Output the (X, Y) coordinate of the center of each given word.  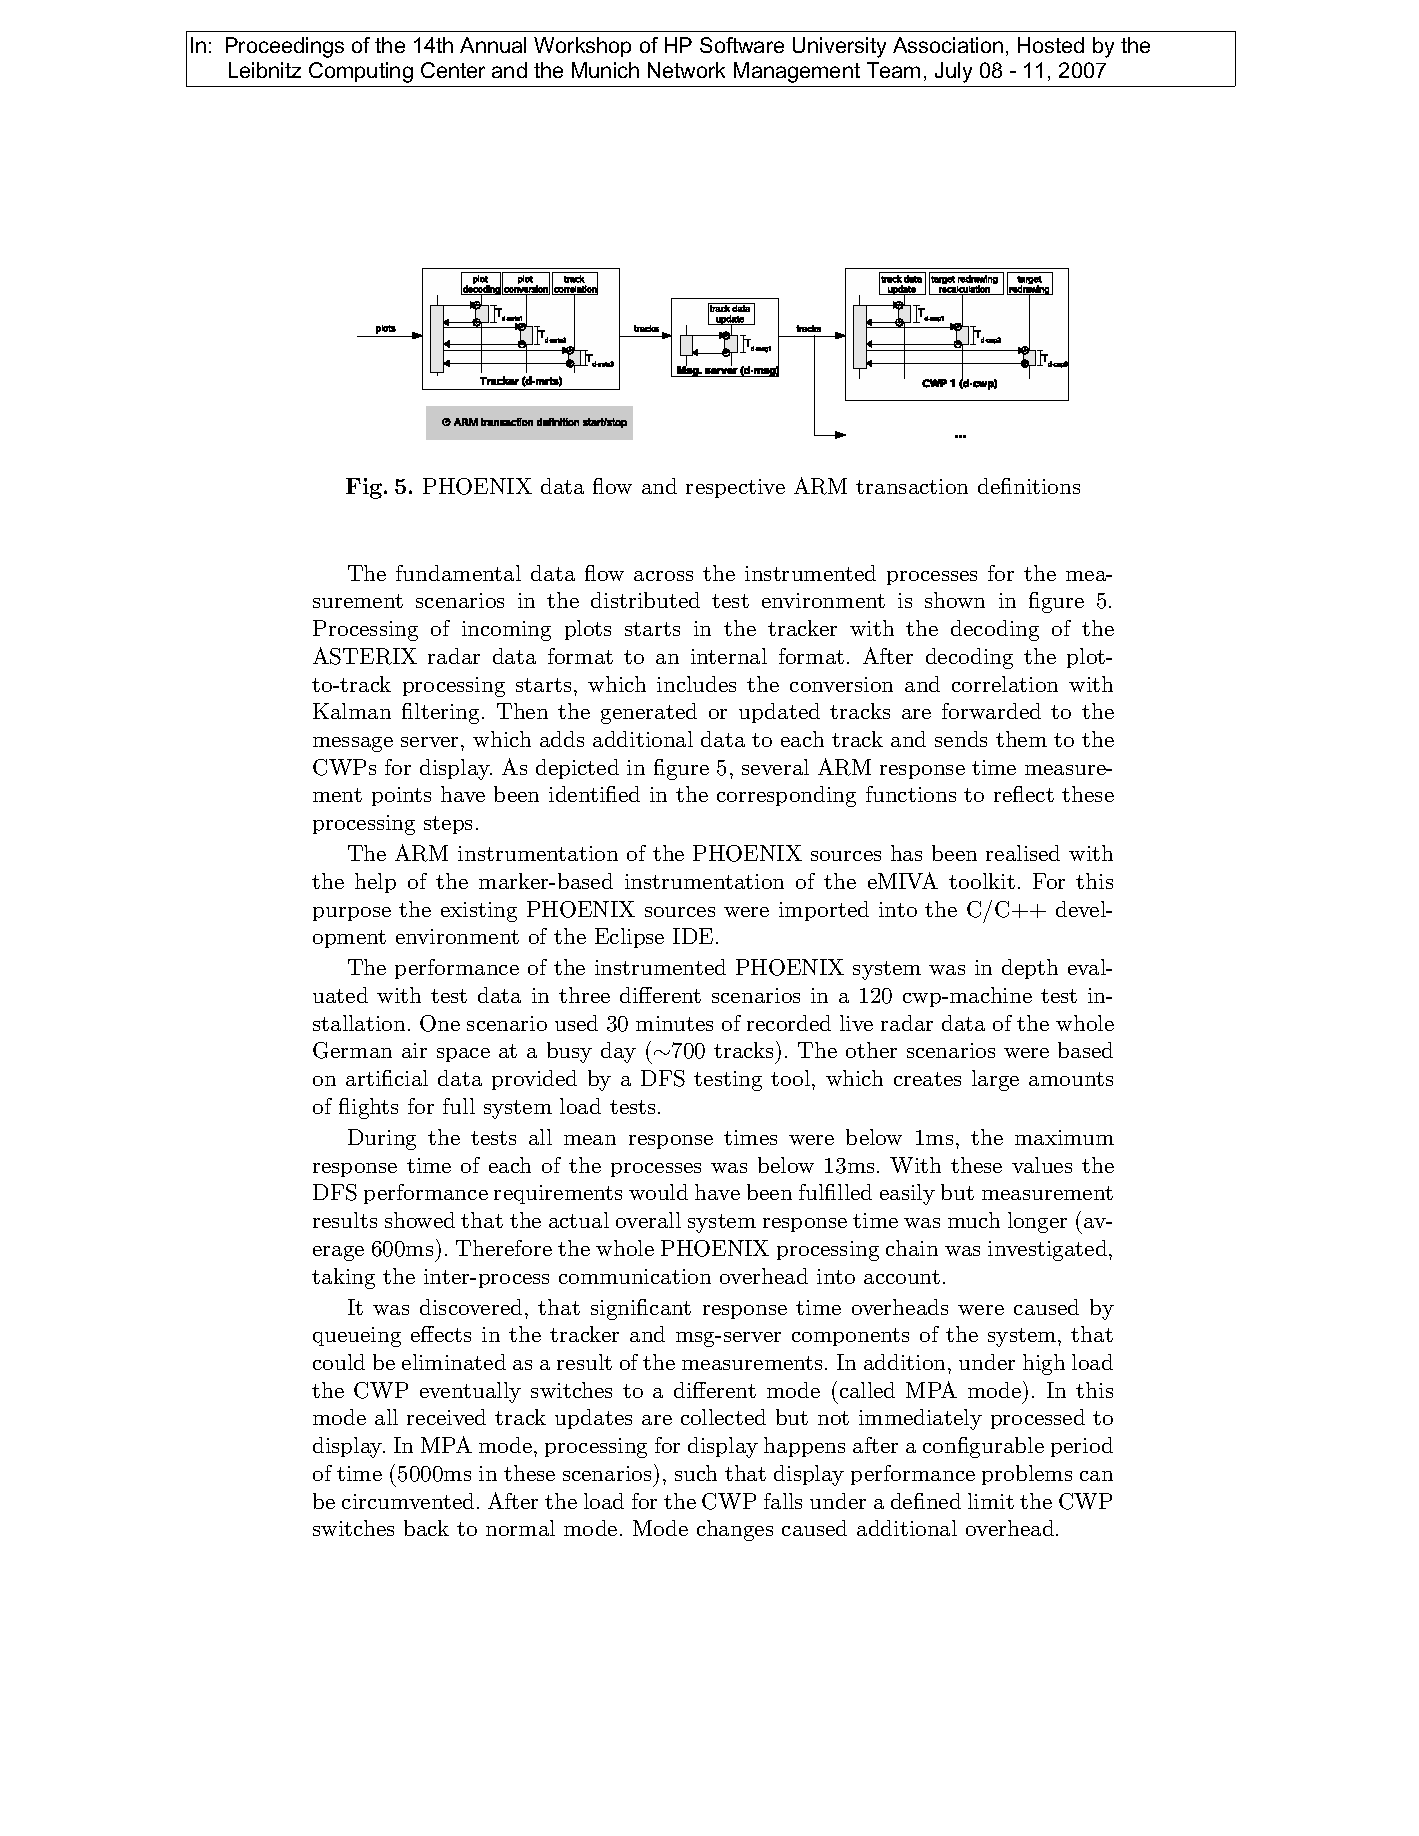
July (953, 72)
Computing (361, 72)
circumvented (408, 1501)
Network (686, 70)
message (353, 744)
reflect (1024, 794)
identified (594, 794)
